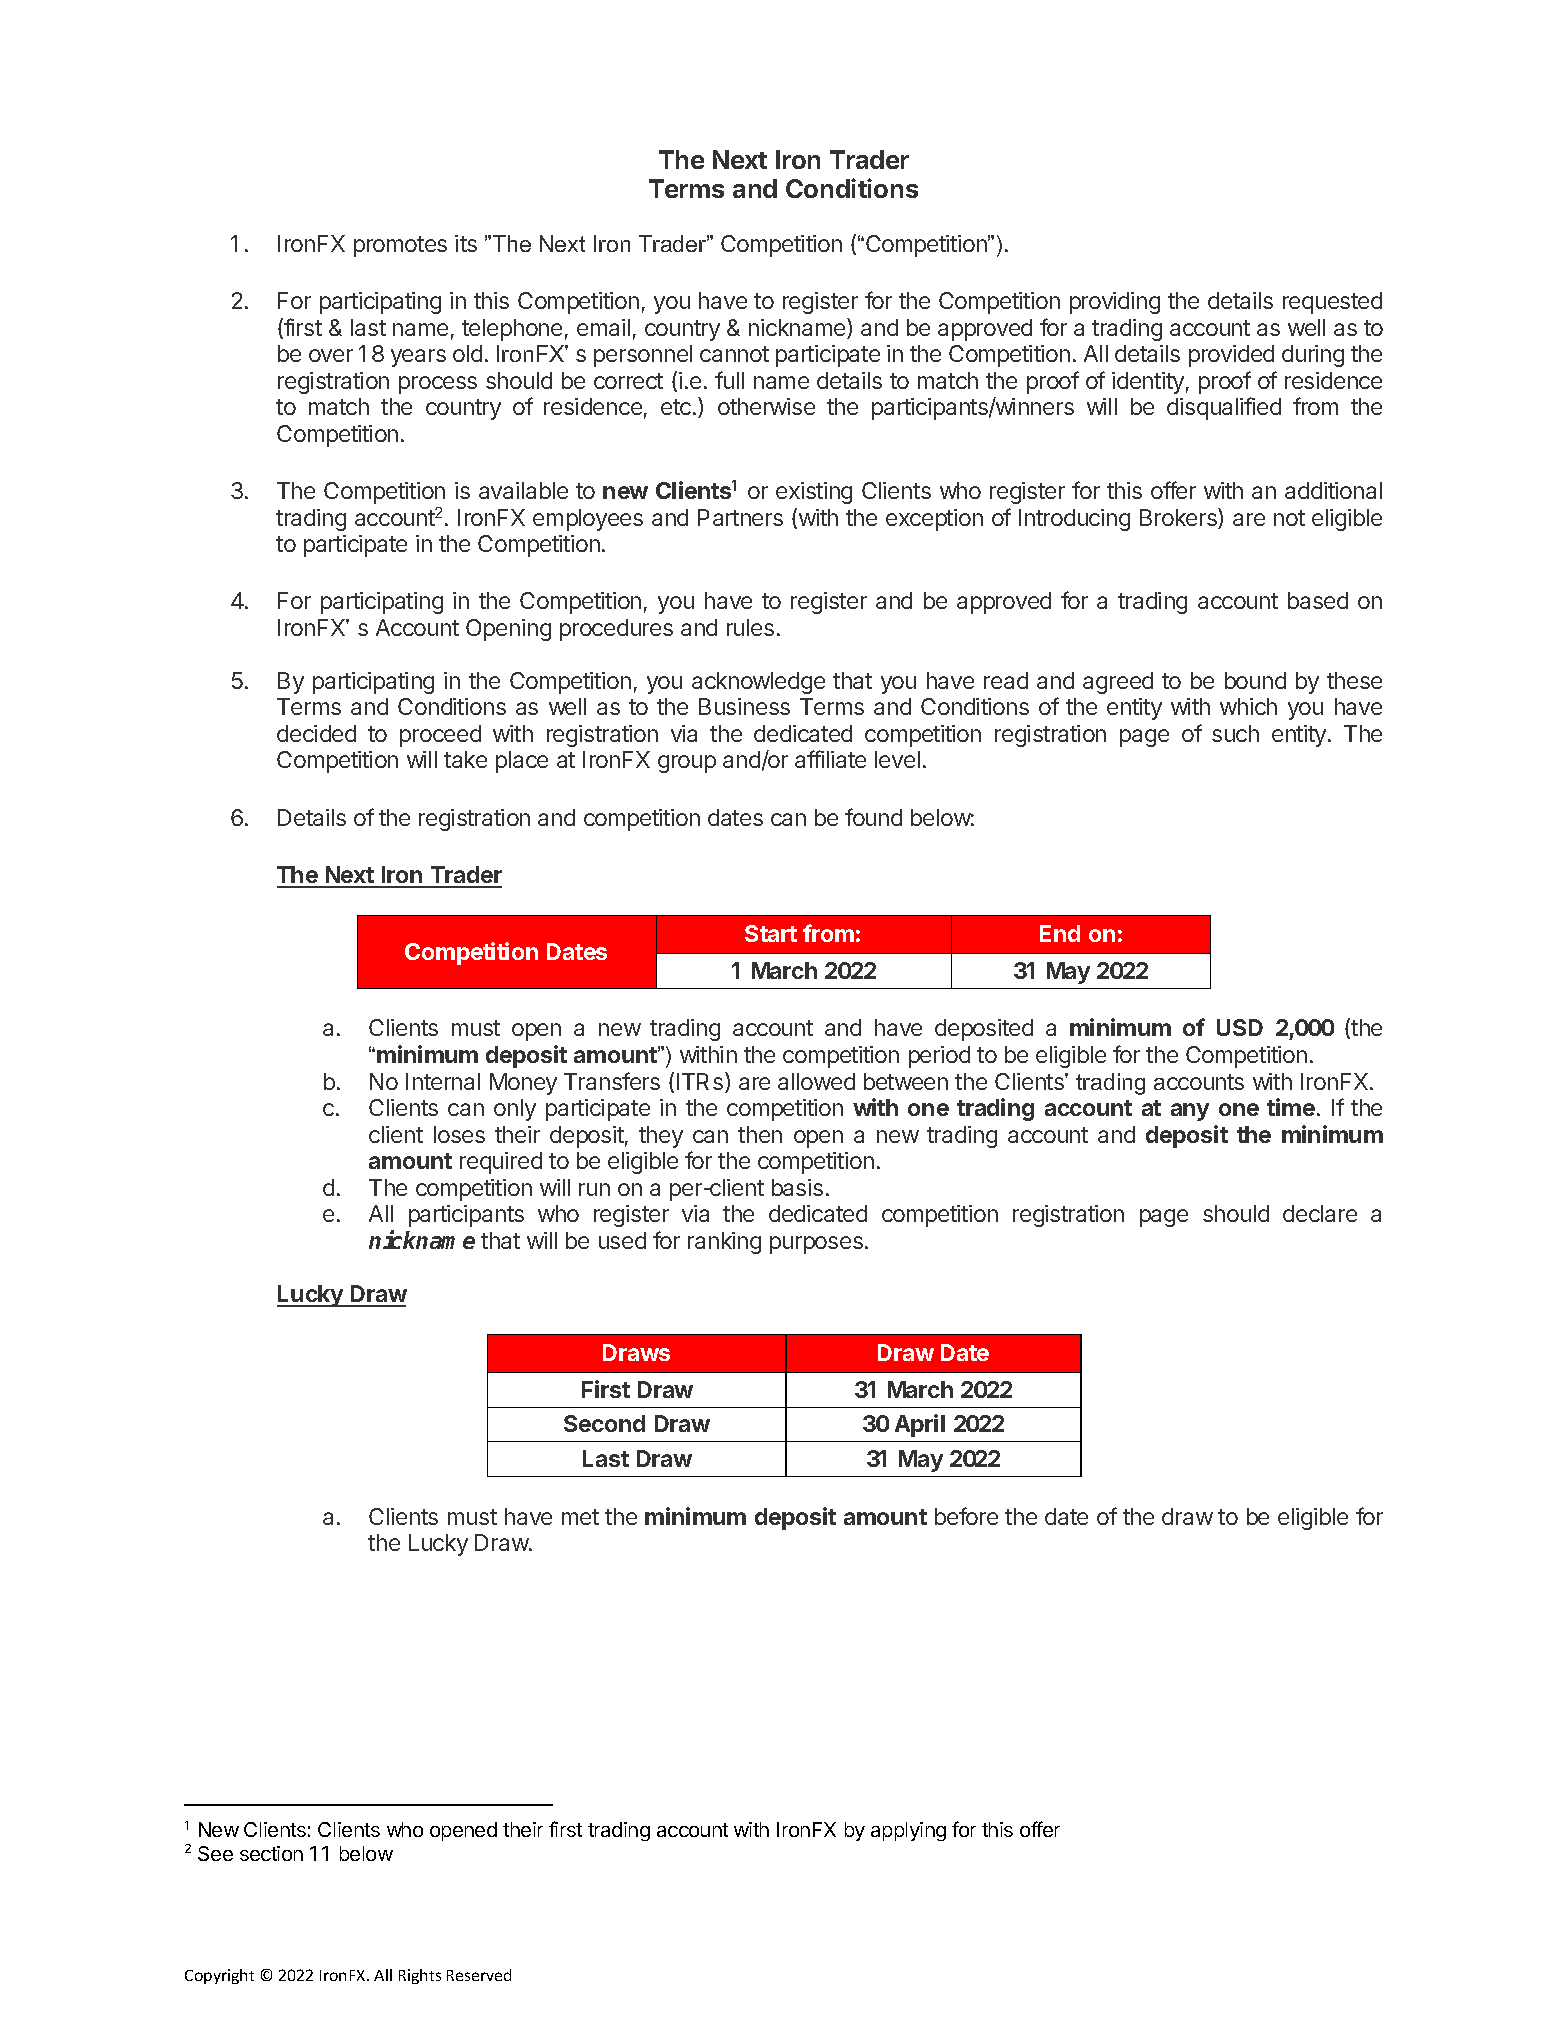  What do you see at coordinates (734, 354) in the page?
I see `cannot` at bounding box center [734, 354].
